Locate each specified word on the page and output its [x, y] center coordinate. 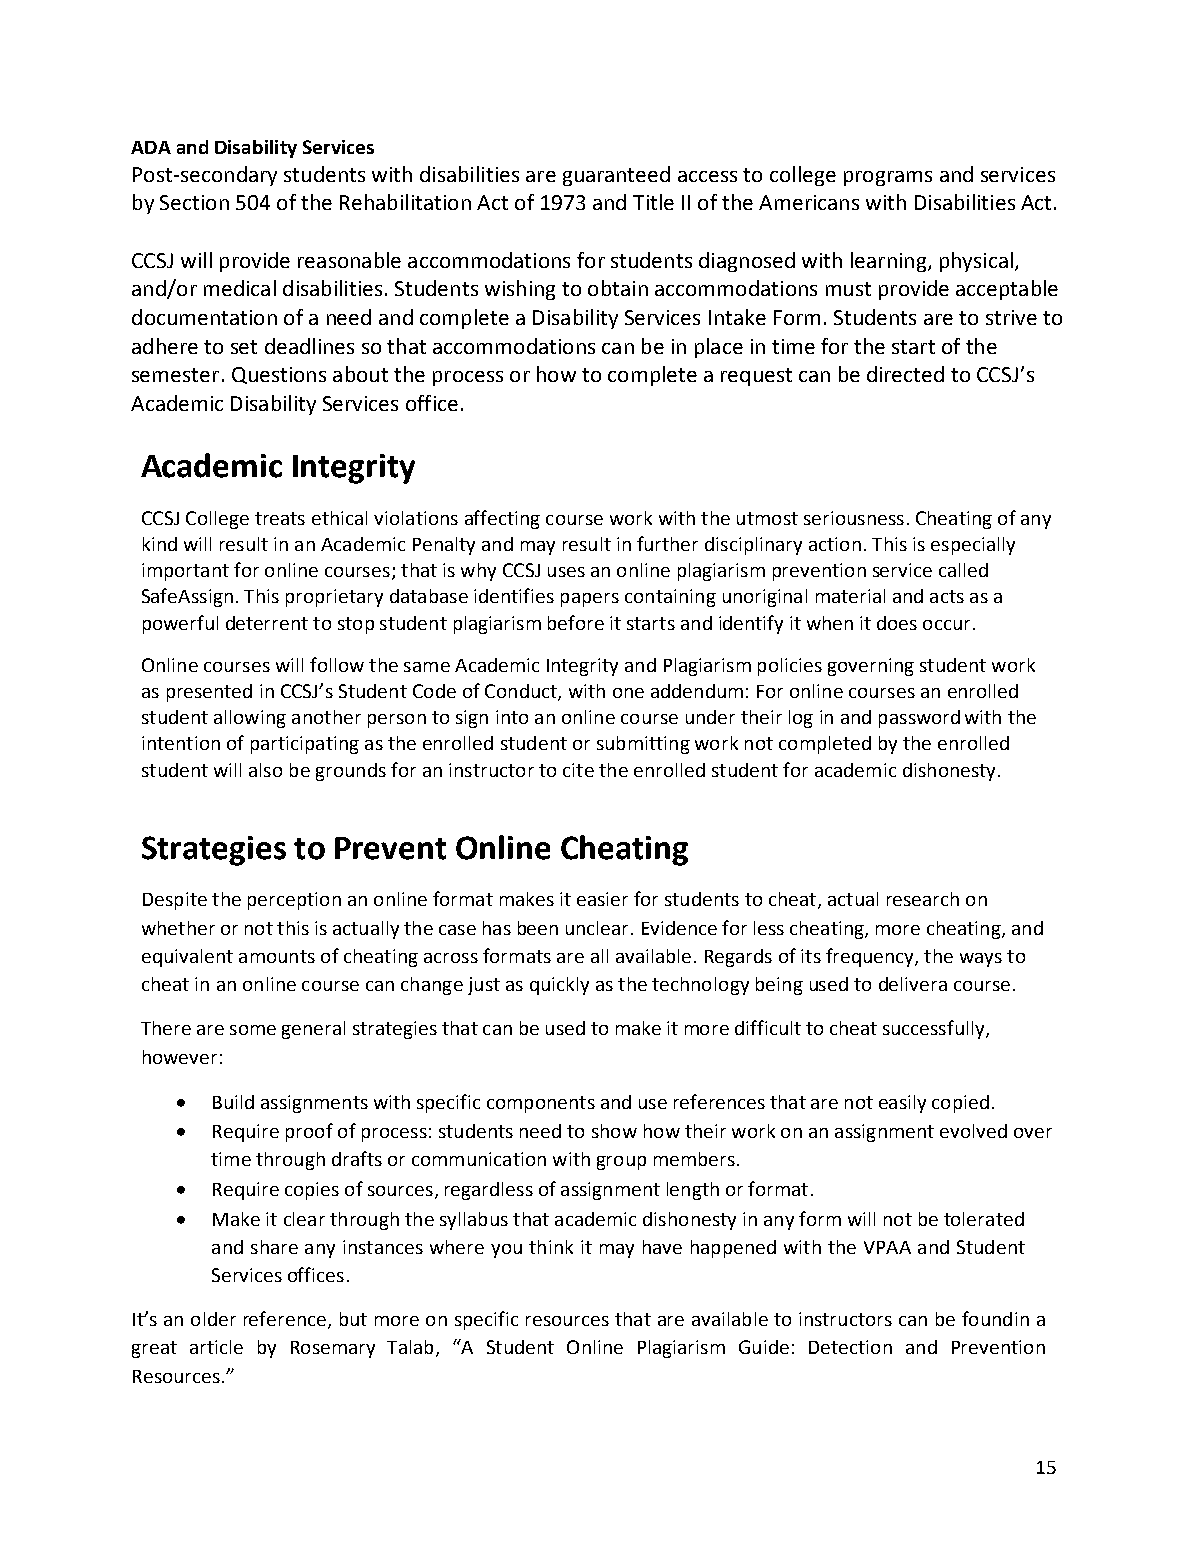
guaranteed [616, 176]
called [963, 570]
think [551, 1247]
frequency [871, 957]
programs [888, 178]
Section [194, 202]
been [538, 928]
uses [566, 572]
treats [280, 518]
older [213, 1319]
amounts [277, 956]
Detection [850, 1347]
